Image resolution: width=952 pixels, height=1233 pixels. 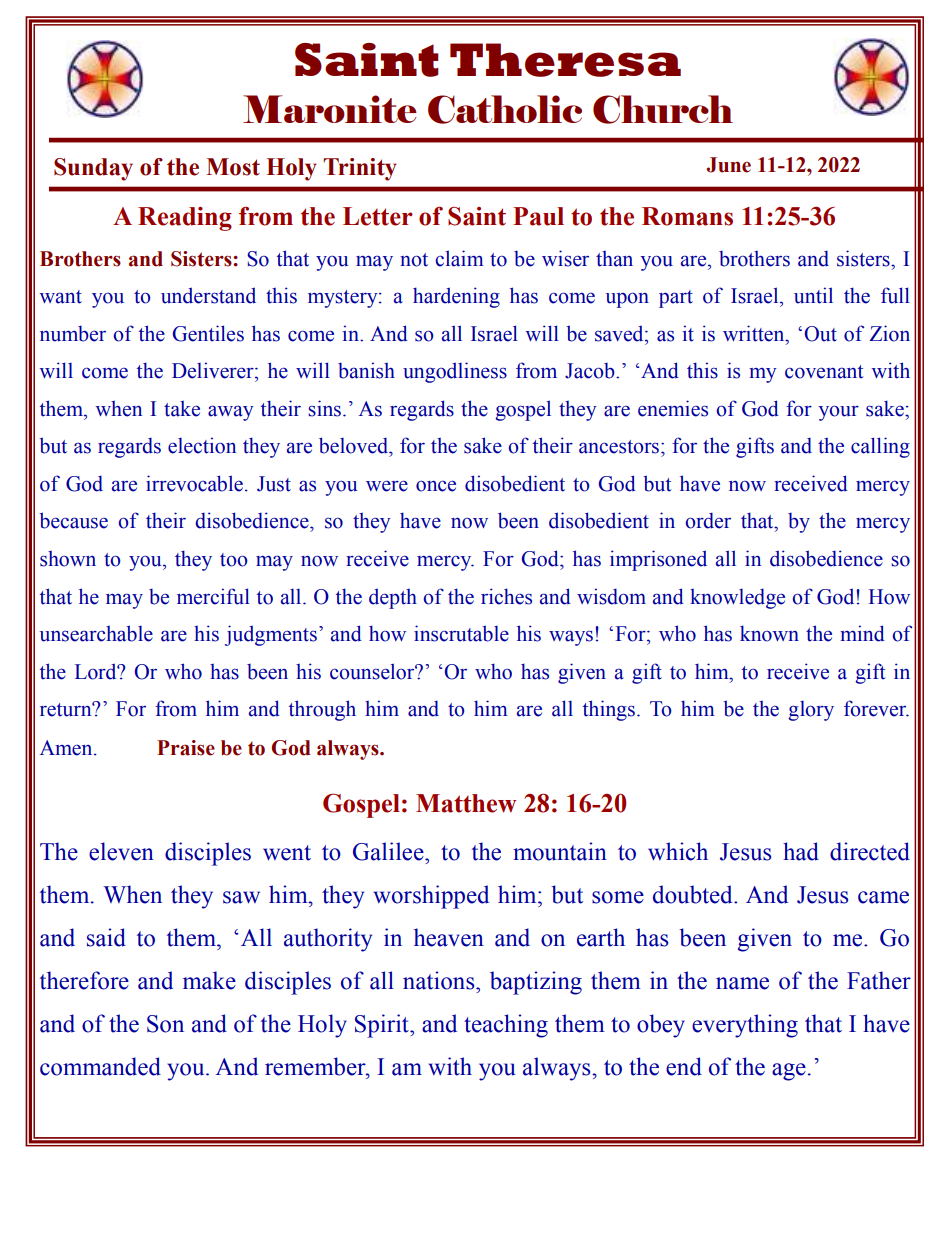 I want to click on Most, so click(x=233, y=167).
